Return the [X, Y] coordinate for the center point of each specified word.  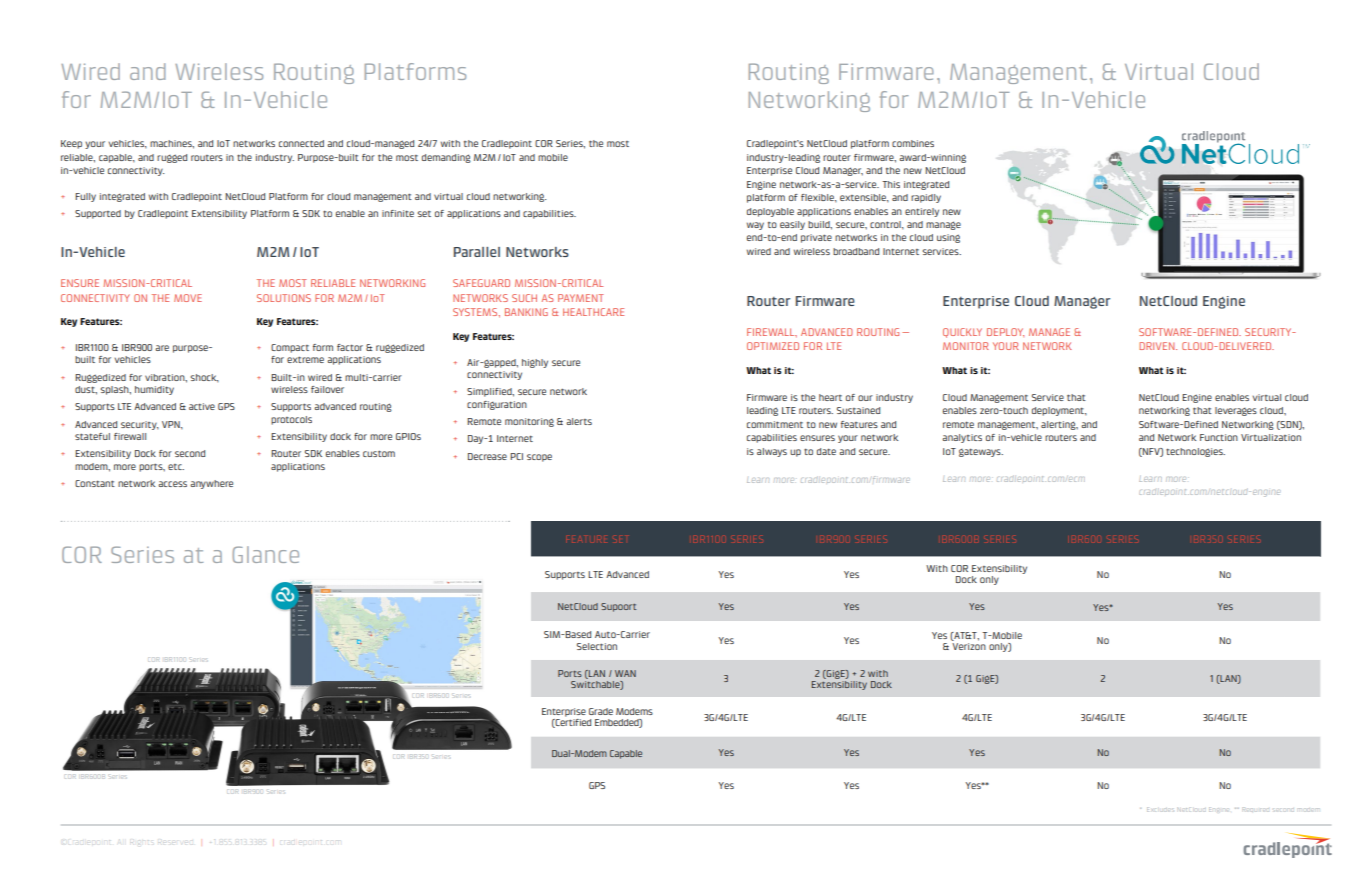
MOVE [188, 298]
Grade [601, 711]
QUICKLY [962, 333]
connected [301, 143]
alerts [579, 421]
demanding [446, 158]
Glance [265, 554]
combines [913, 143]
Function [1219, 437]
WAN [625, 673]
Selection [597, 646]
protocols [291, 420]
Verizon [969, 646]
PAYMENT [581, 298]
